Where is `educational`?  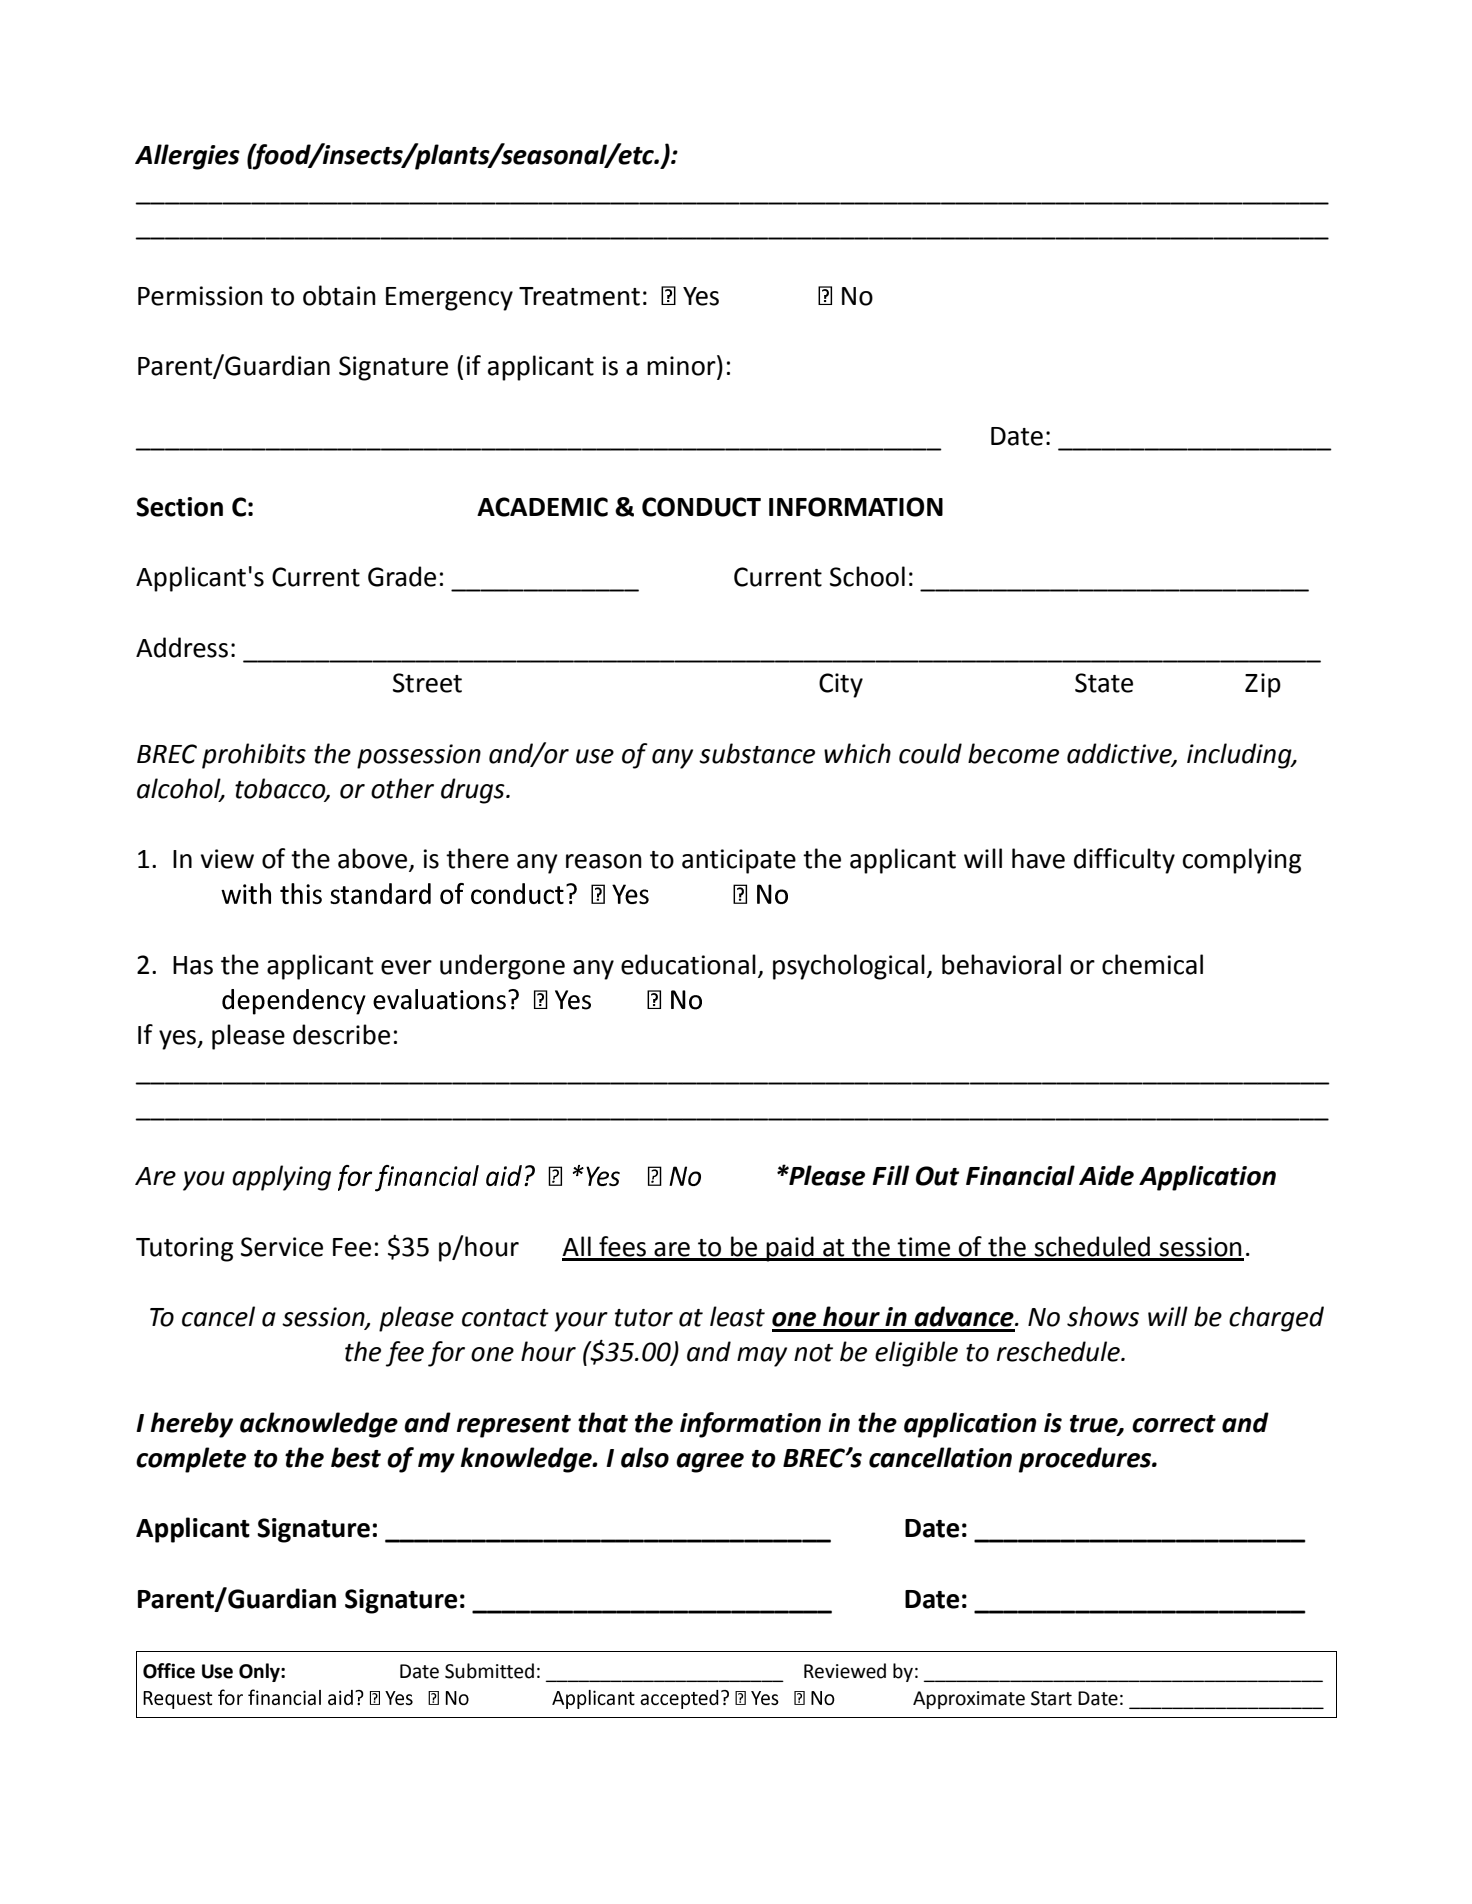 educational is located at coordinates (688, 964).
